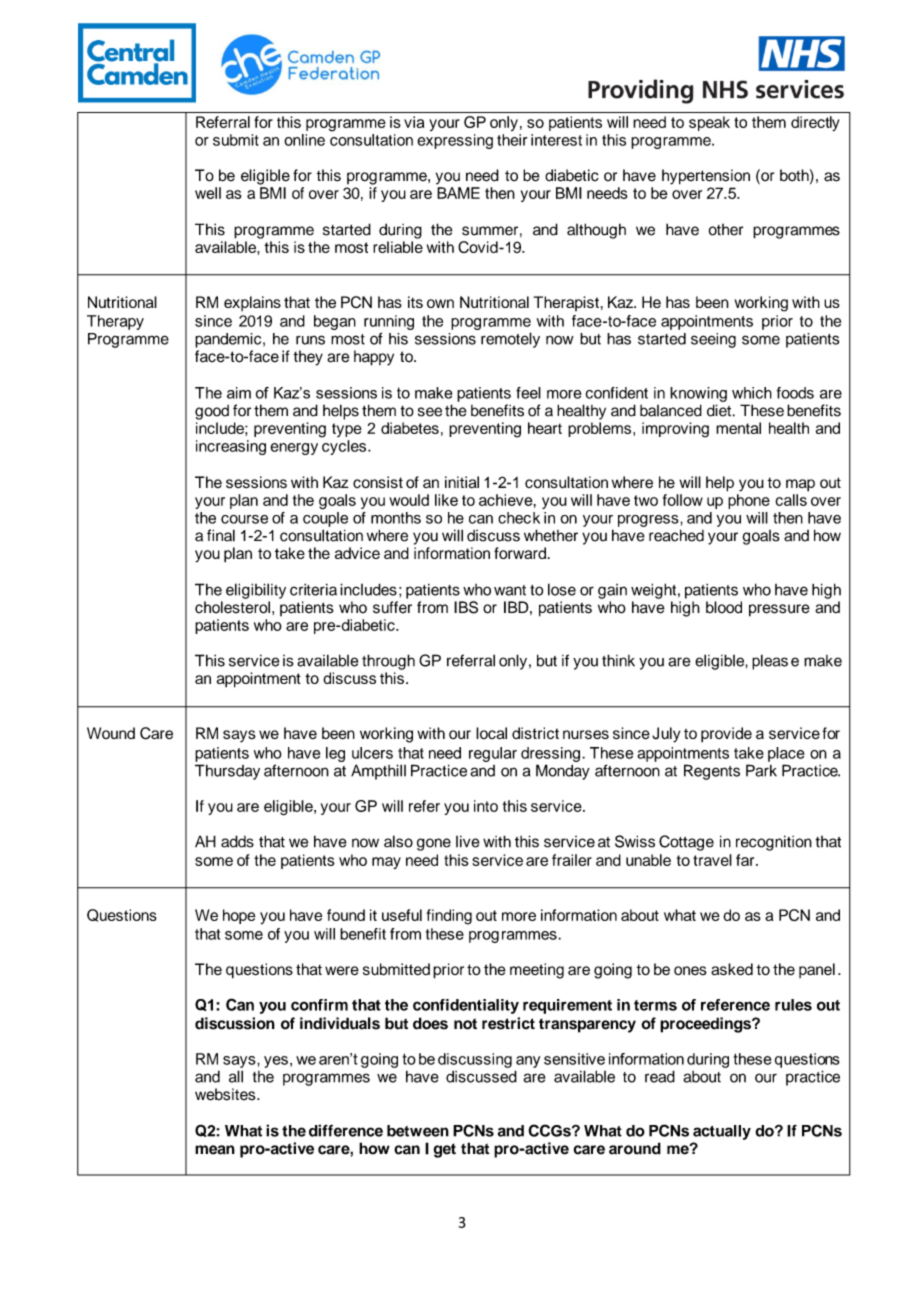  Describe the element at coordinates (444, 1150) in the image. I see `get` at that location.
